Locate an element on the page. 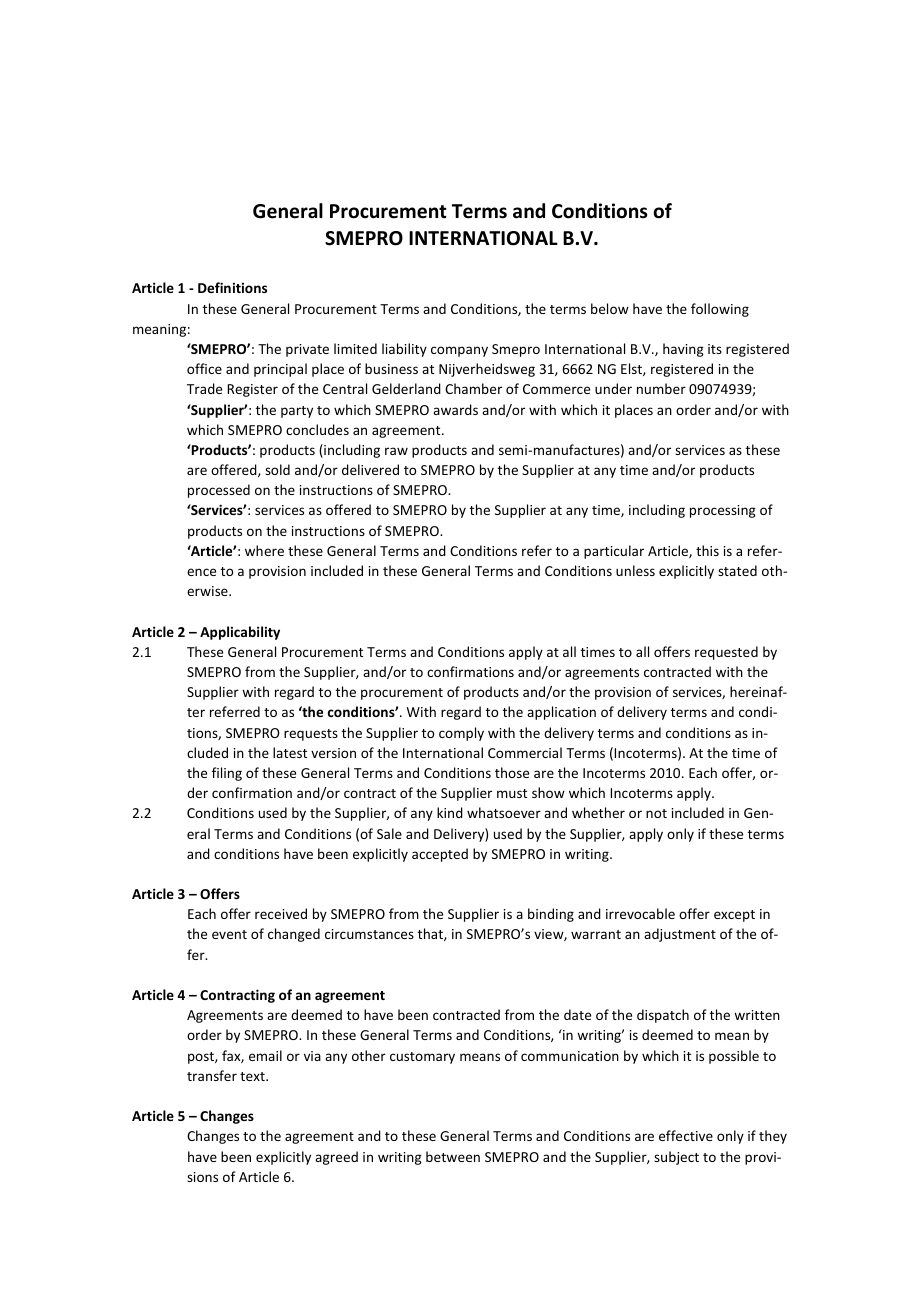 This document has width=924, height=1308. agreed is located at coordinates (336, 1158).
